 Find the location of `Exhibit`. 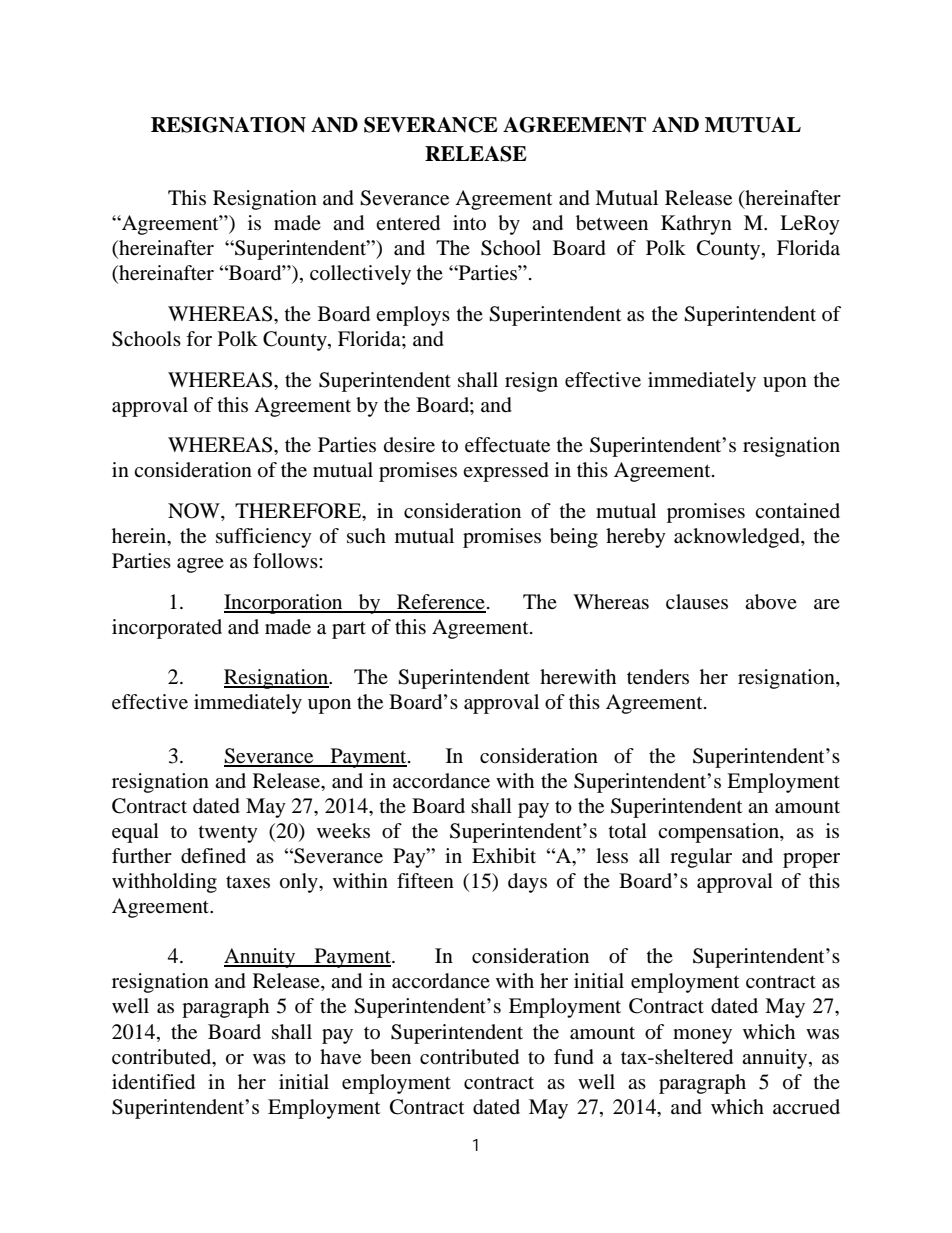

Exhibit is located at coordinates (504, 856).
